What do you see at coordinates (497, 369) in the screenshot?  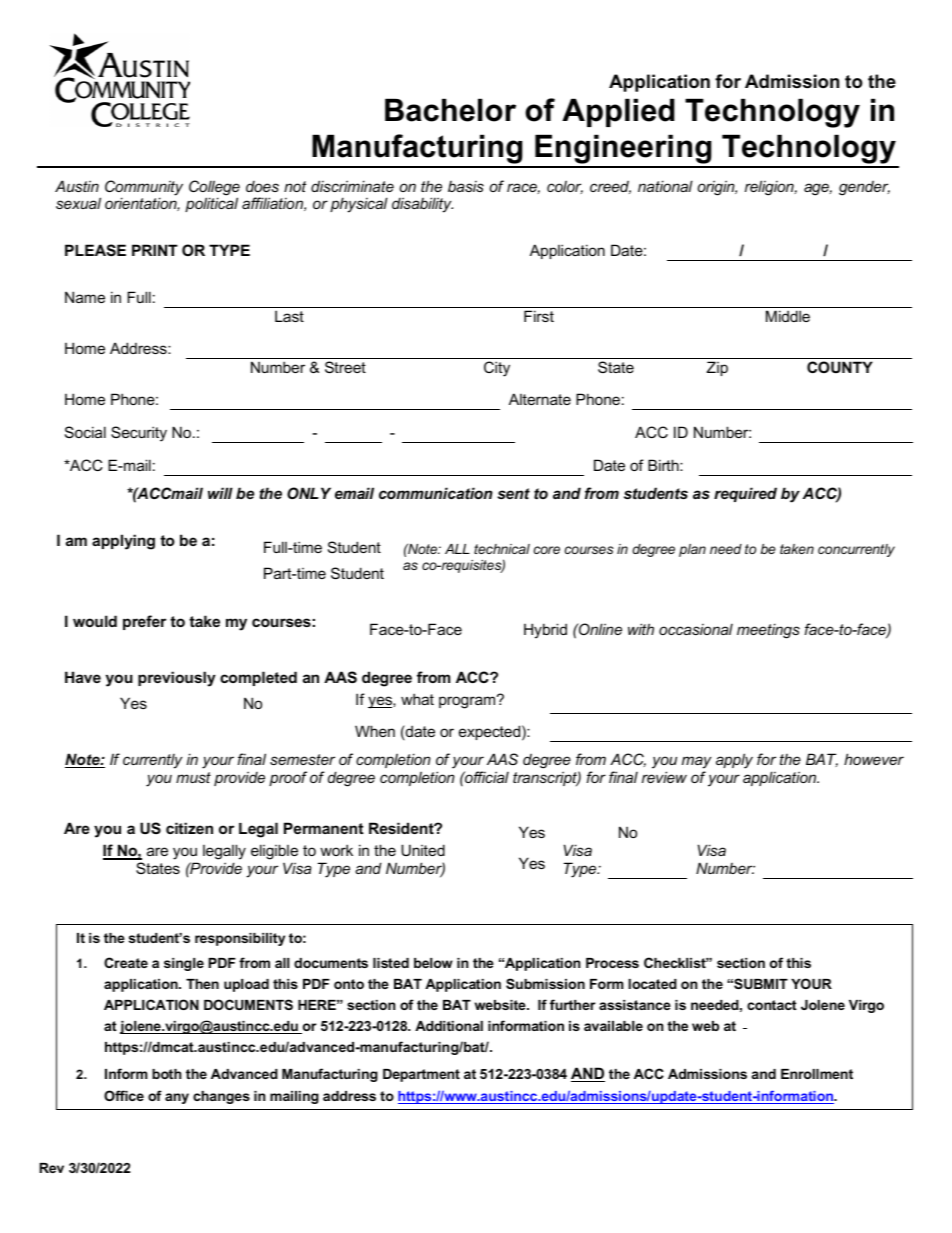 I see `City` at bounding box center [497, 369].
